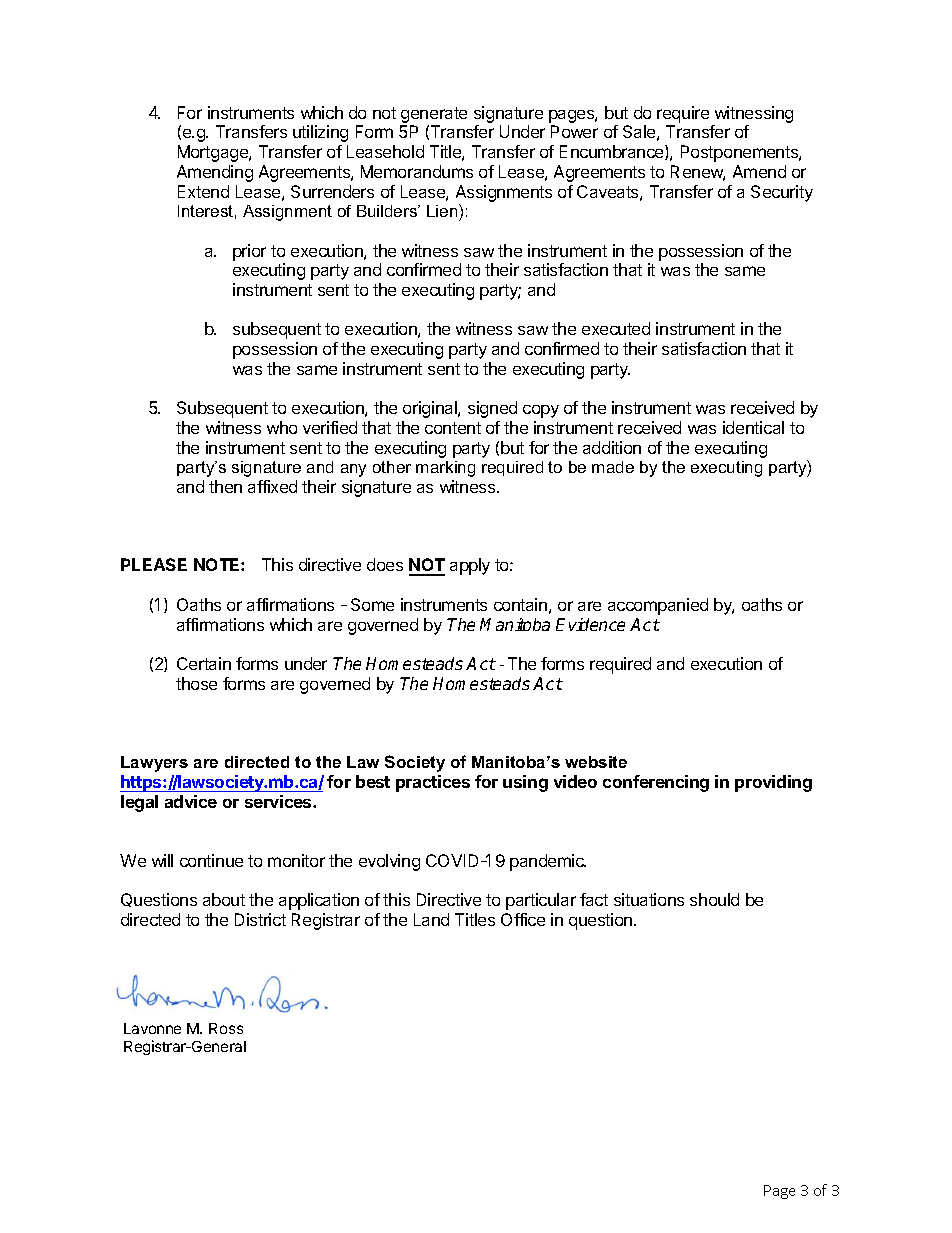 The width and height of the image is (952, 1233). I want to click on advice, so click(191, 801).
